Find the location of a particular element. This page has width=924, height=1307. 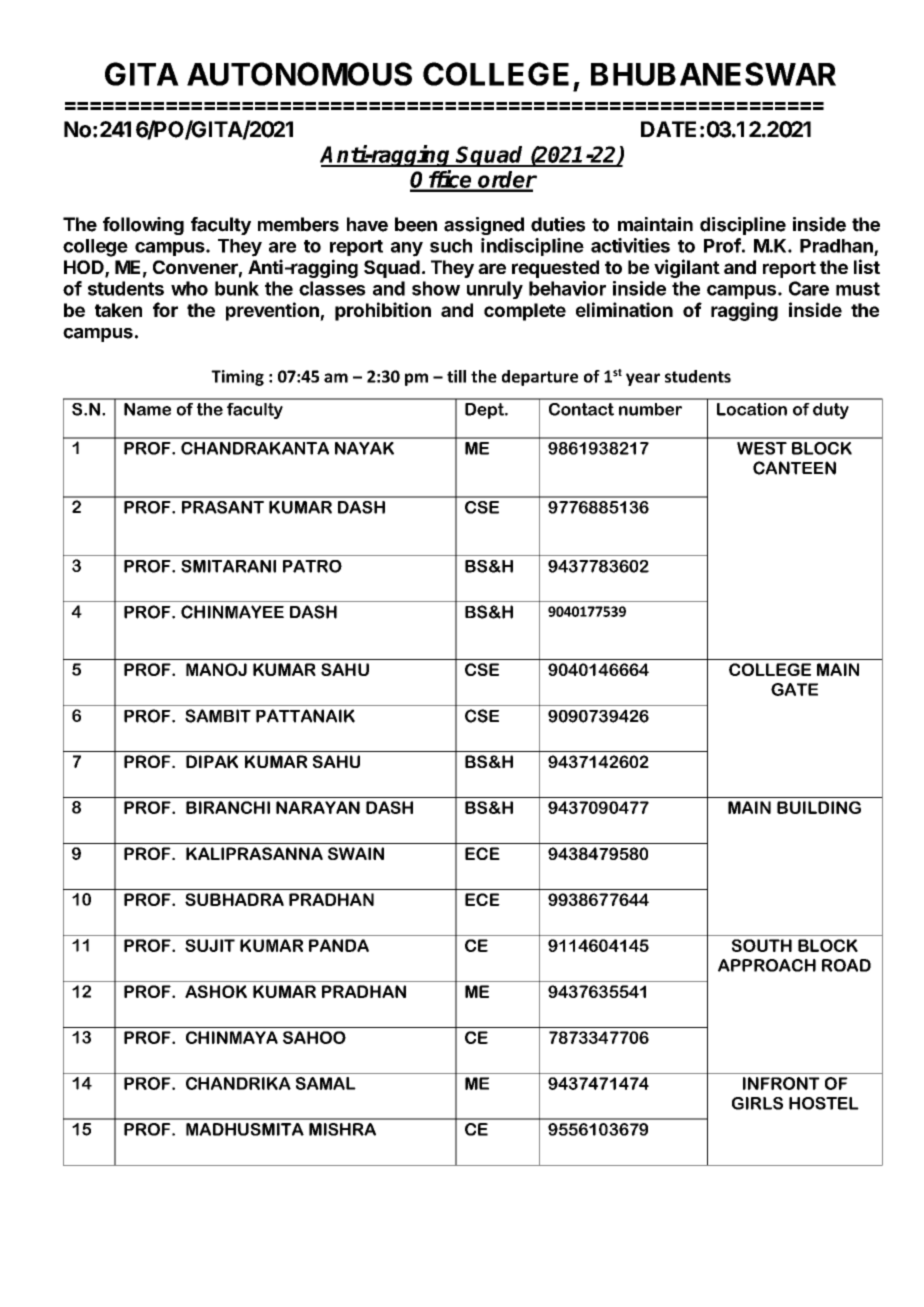

AUTONOMOUS is located at coordinates (299, 74).
